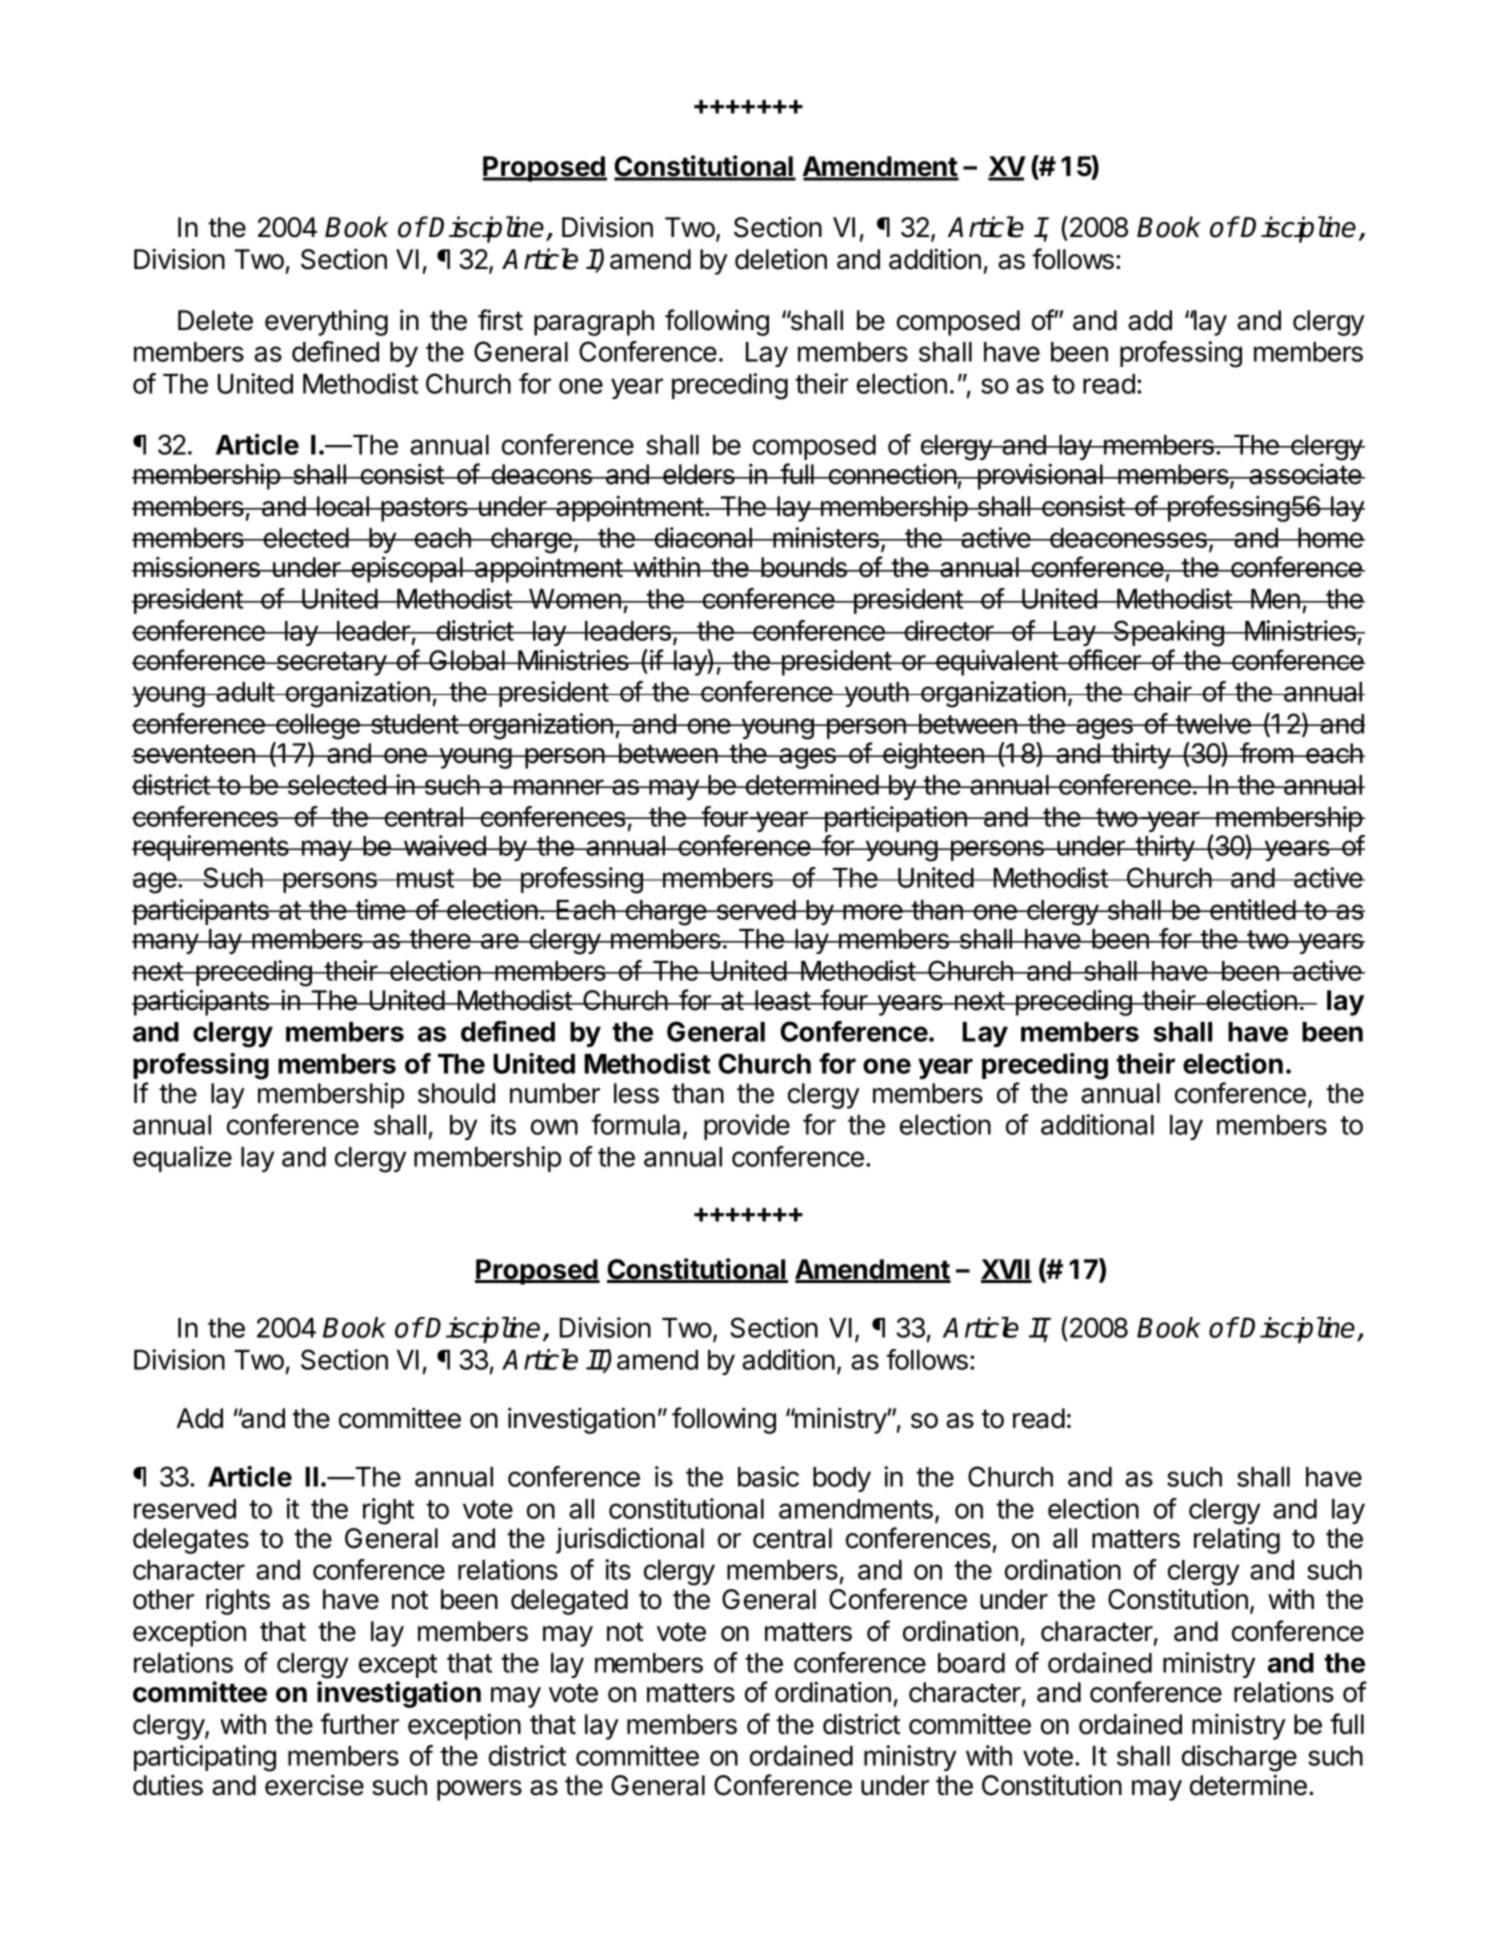 This image has height=1937, width=1497. Describe the element at coordinates (1006, 1270) in the image. I see `XVII` at that location.
